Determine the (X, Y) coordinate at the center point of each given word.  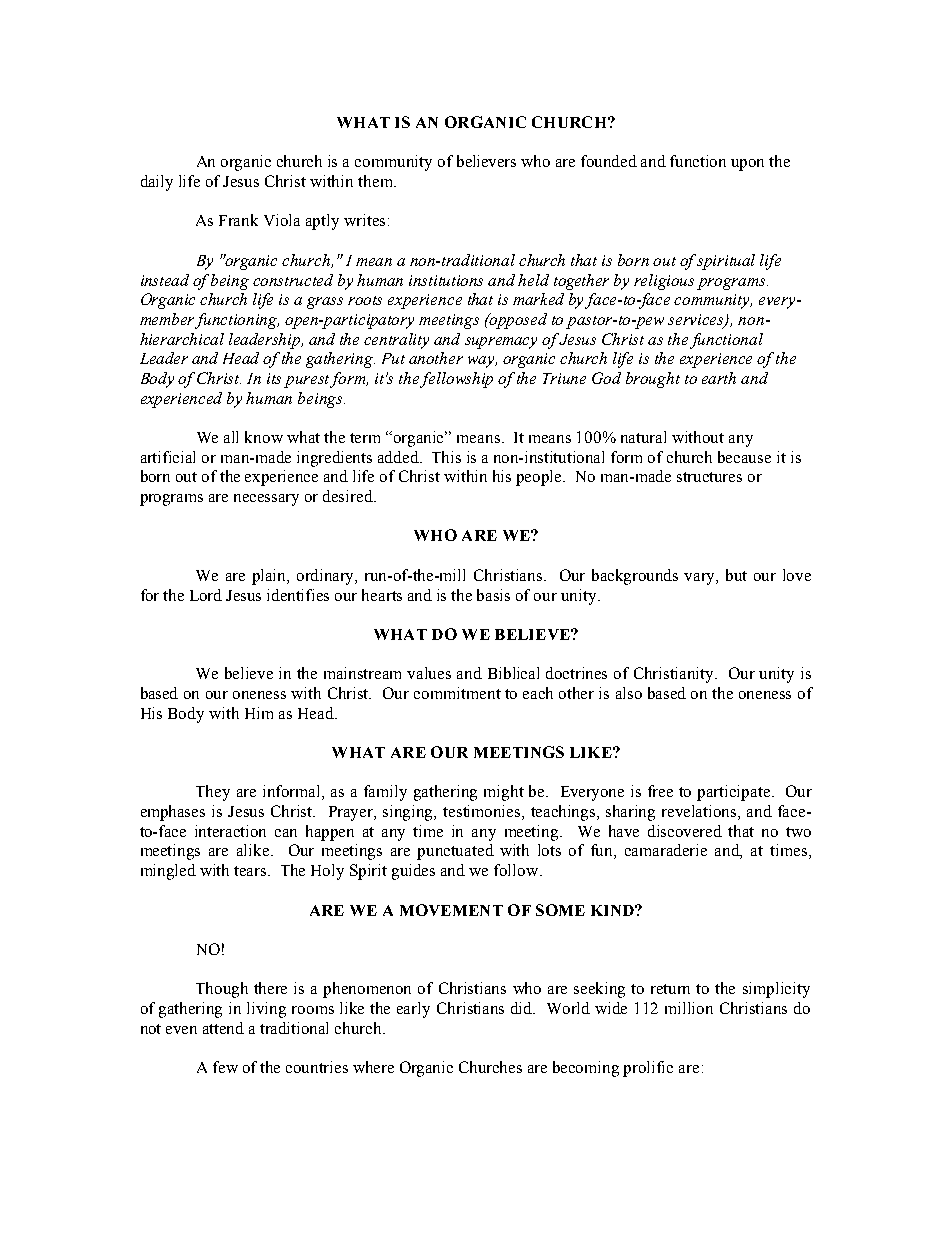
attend (223, 1028)
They (213, 793)
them (376, 181)
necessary (266, 500)
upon (747, 165)
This (446, 457)
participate (733, 793)
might (504, 793)
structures (709, 477)
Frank (238, 220)
